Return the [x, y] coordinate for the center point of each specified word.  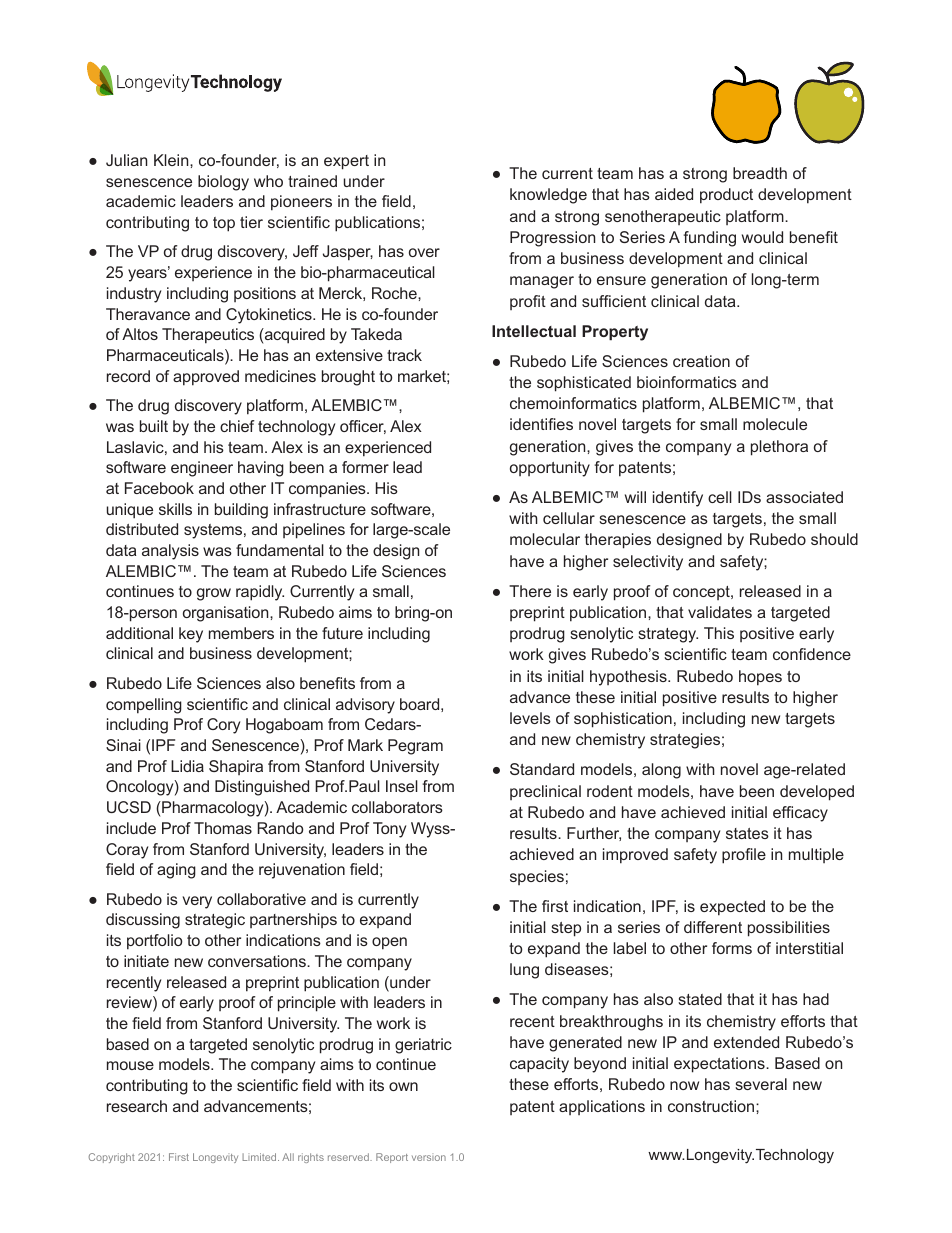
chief [237, 426]
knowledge [548, 196]
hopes [760, 678]
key [191, 635]
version [429, 1158]
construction [712, 1106]
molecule [775, 424]
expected [732, 908]
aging [176, 871]
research [137, 1106]
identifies [541, 424]
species [537, 877]
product [726, 196]
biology [223, 183]
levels [530, 718]
